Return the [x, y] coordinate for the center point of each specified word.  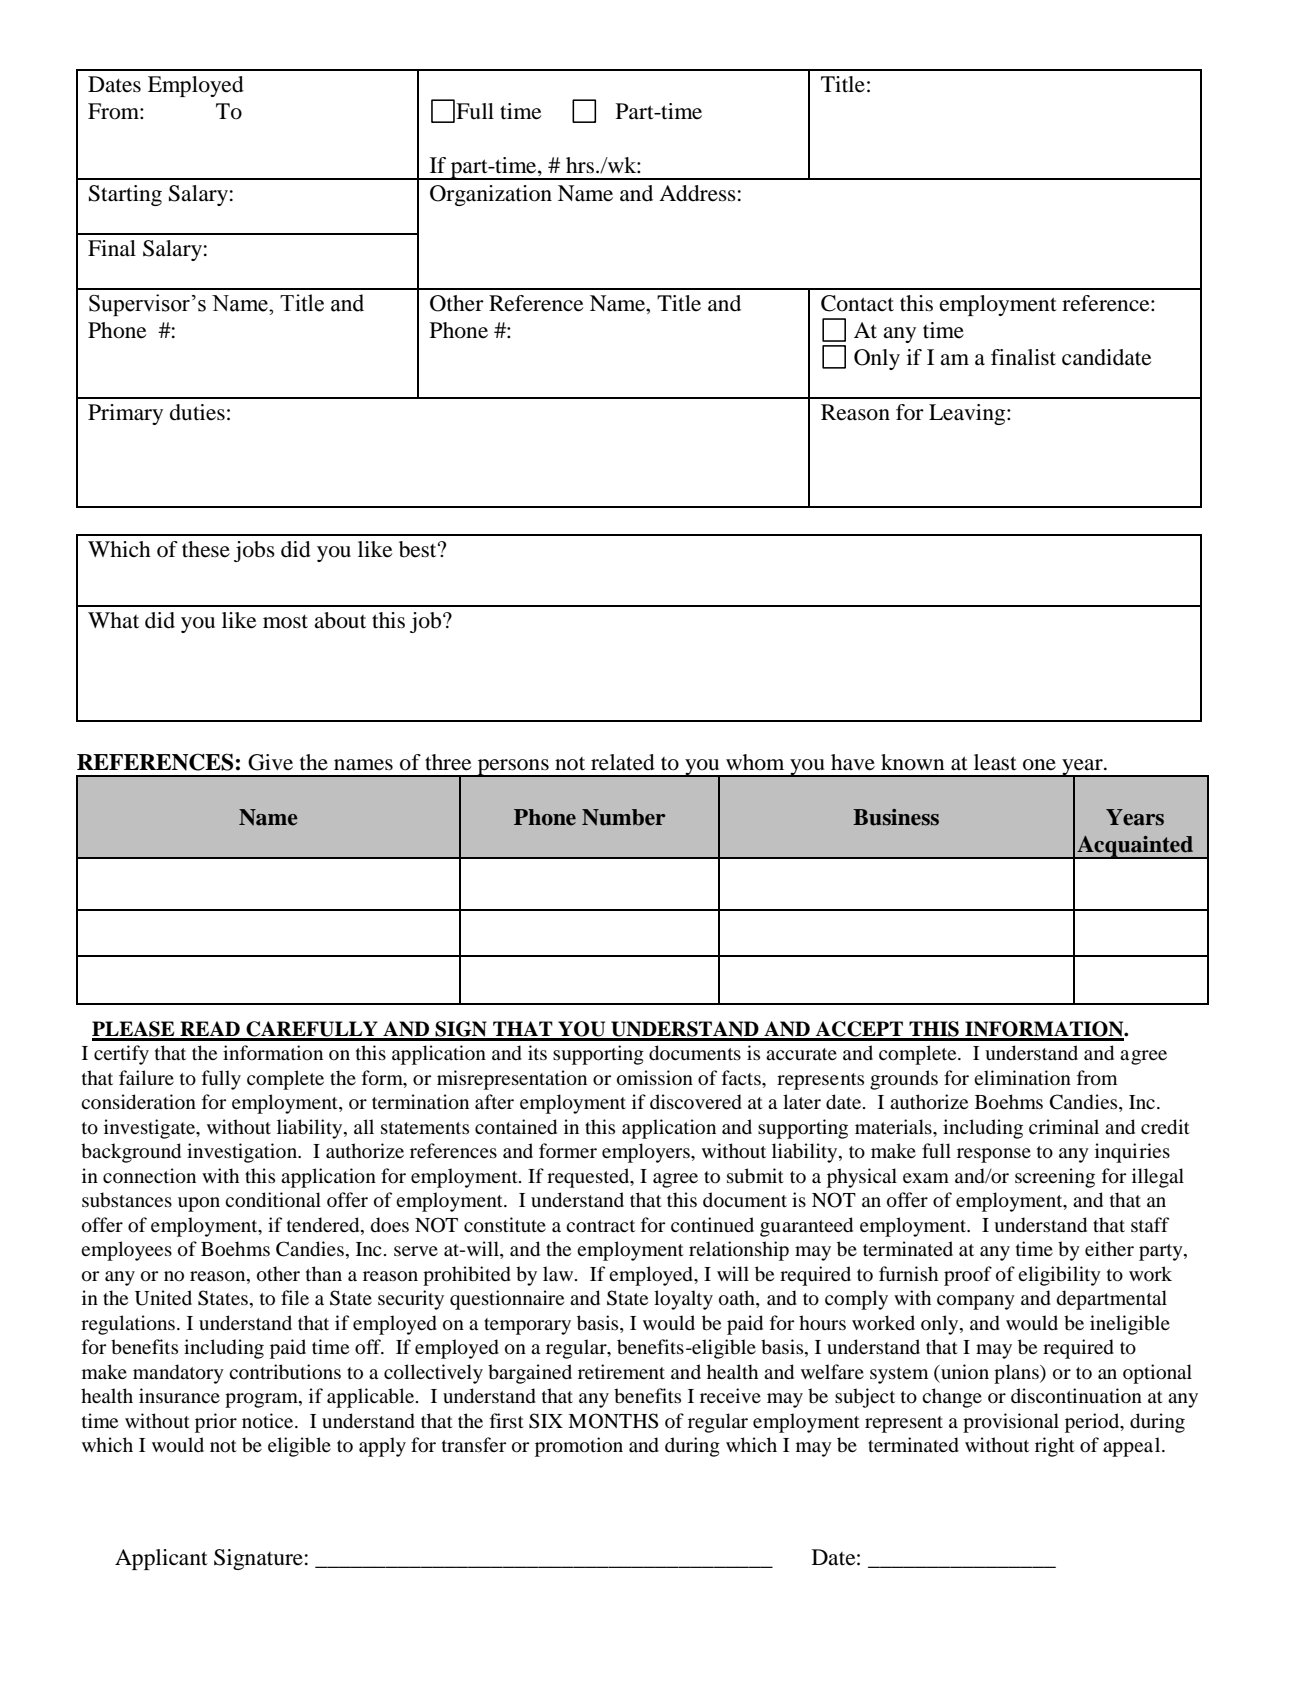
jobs [254, 551]
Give [270, 762]
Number [624, 817]
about [340, 620]
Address [697, 193]
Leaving [968, 414]
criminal [1064, 1126]
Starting [125, 195]
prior [216, 1423]
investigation [243, 1153]
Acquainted [1135, 847]
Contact [857, 303]
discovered [696, 1102]
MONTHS [613, 1421]
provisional [1011, 1423]
